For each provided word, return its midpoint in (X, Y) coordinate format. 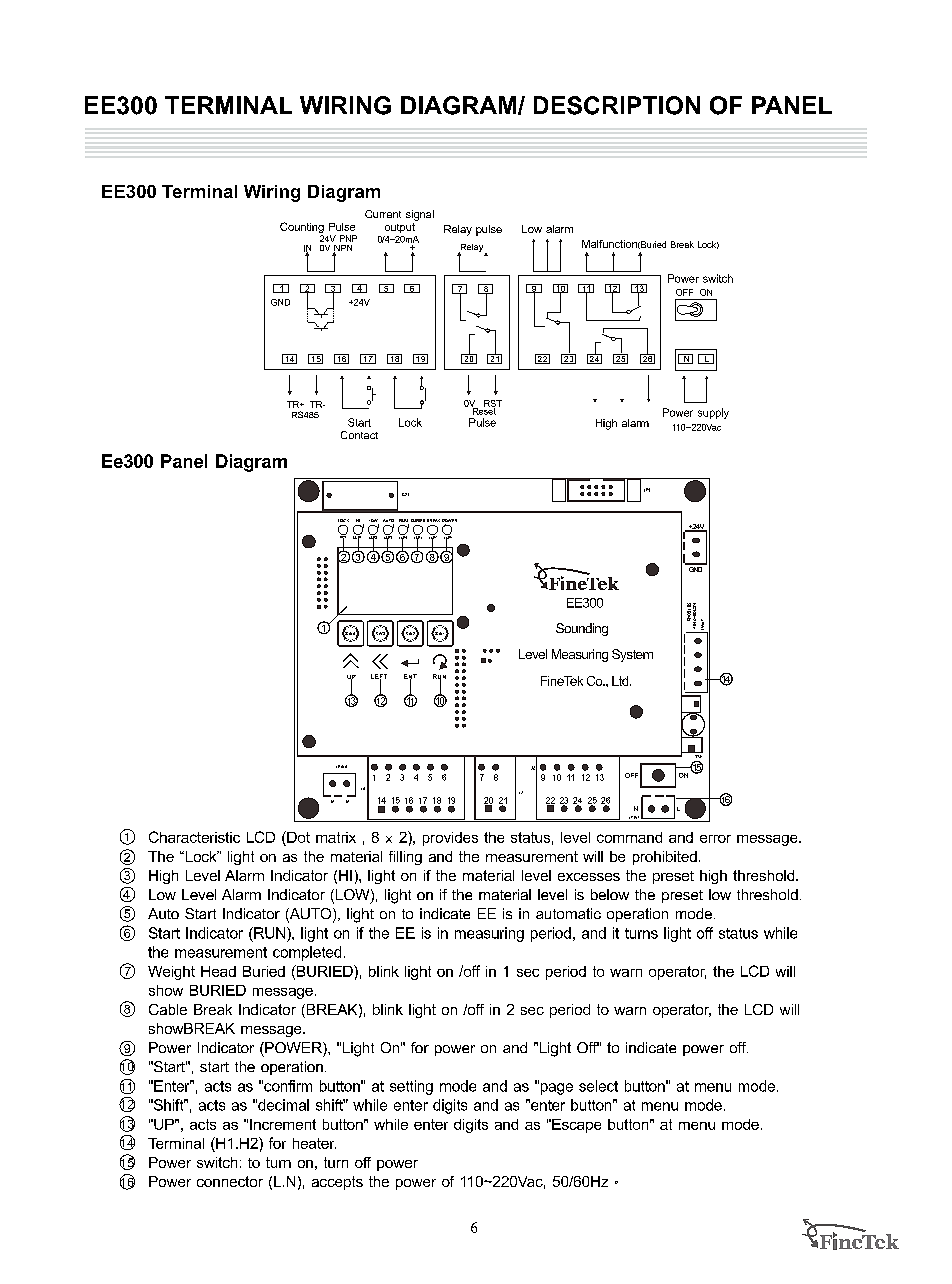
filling (405, 858)
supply (713, 413)
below (610, 894)
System (632, 655)
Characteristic (194, 837)
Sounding (582, 629)
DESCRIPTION (617, 105)
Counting (302, 229)
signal (420, 215)
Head (218, 971)
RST (493, 404)
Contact (359, 435)
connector (230, 1181)
